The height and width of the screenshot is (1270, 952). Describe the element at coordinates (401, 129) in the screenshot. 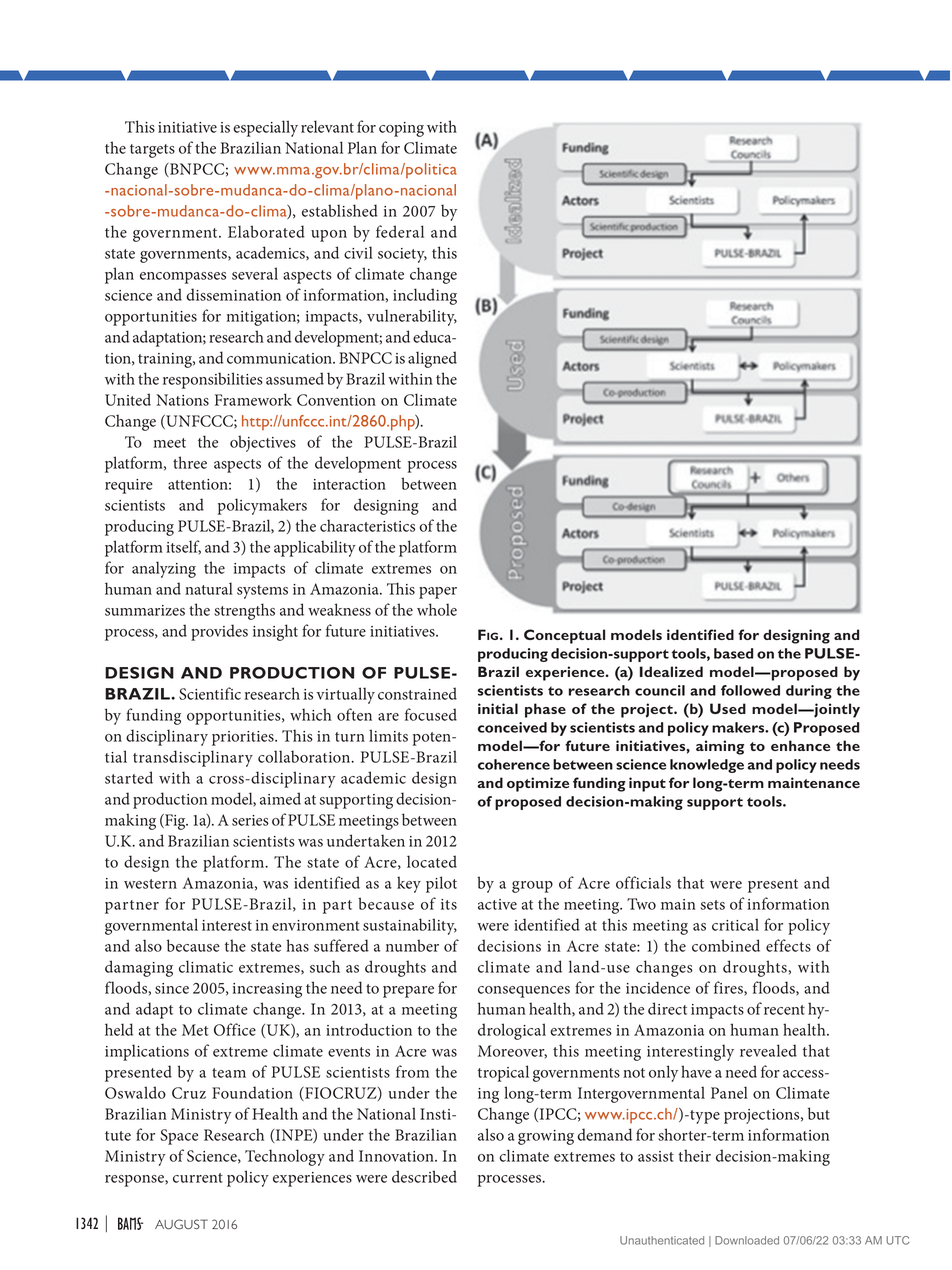

I see `coping` at that location.
